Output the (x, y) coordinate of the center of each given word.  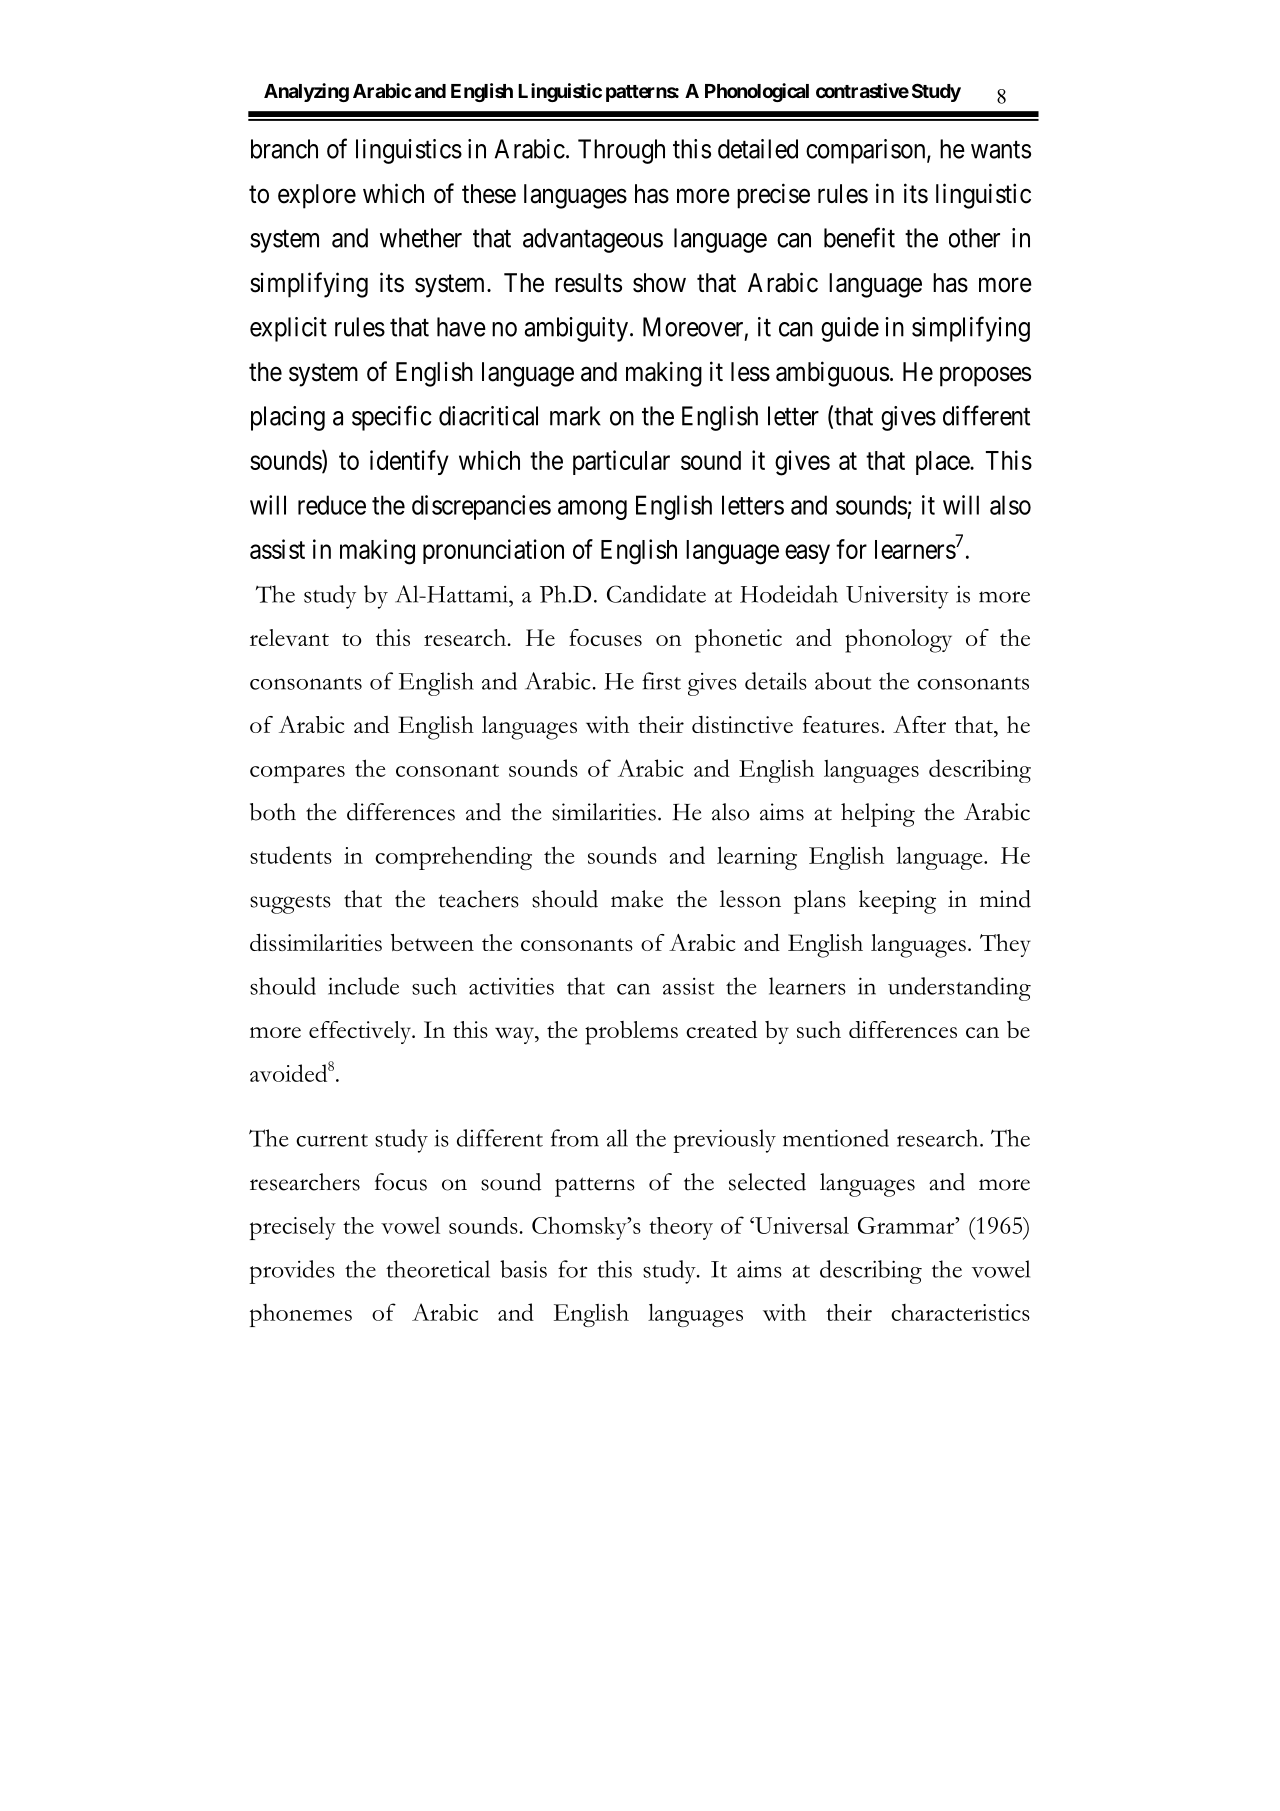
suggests (290, 904)
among (592, 510)
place (943, 463)
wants (1001, 150)
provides (292, 1272)
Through (621, 151)
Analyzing (306, 92)
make (637, 899)
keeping (897, 902)
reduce (332, 505)
